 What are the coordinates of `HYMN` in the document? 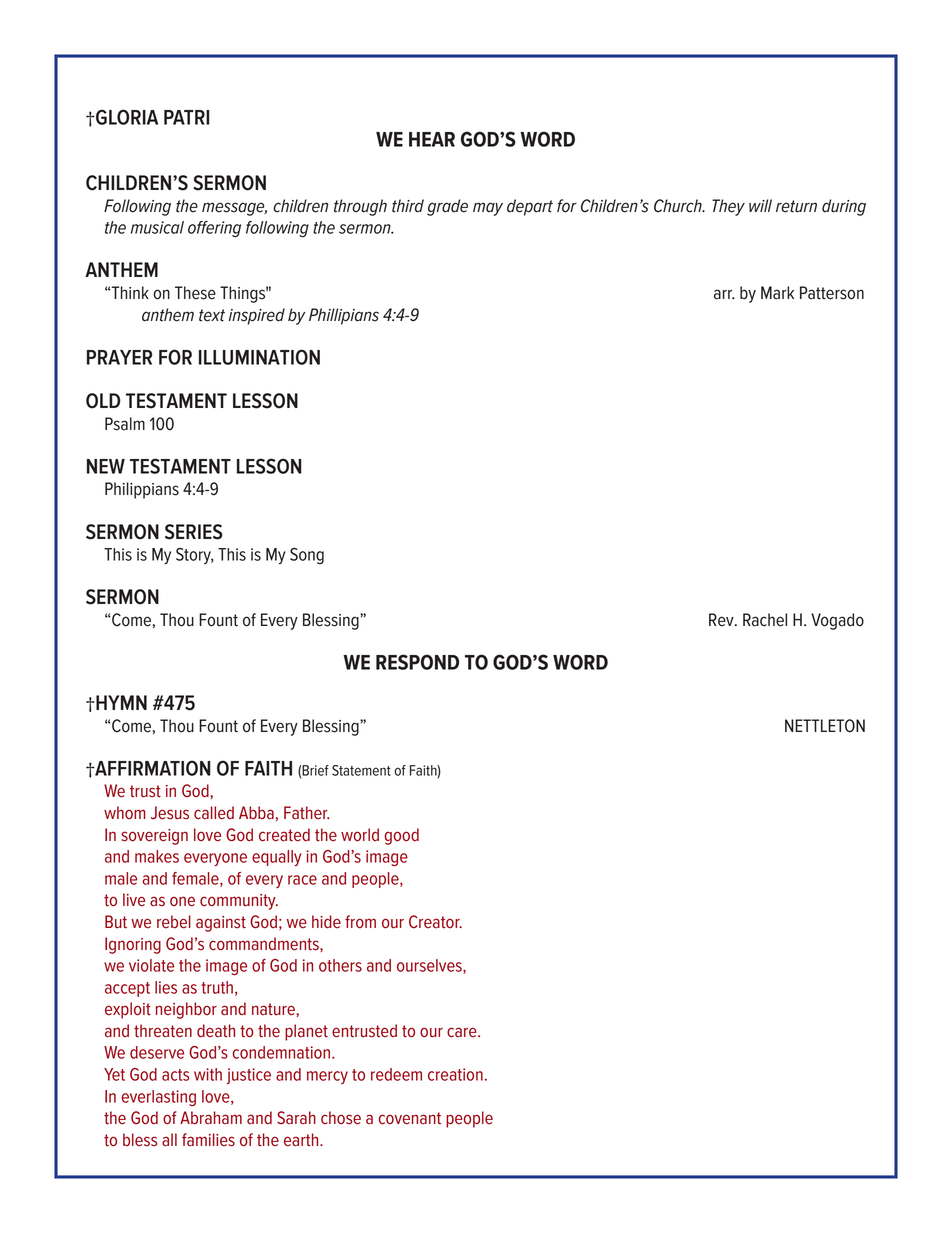 It's located at (121, 702).
